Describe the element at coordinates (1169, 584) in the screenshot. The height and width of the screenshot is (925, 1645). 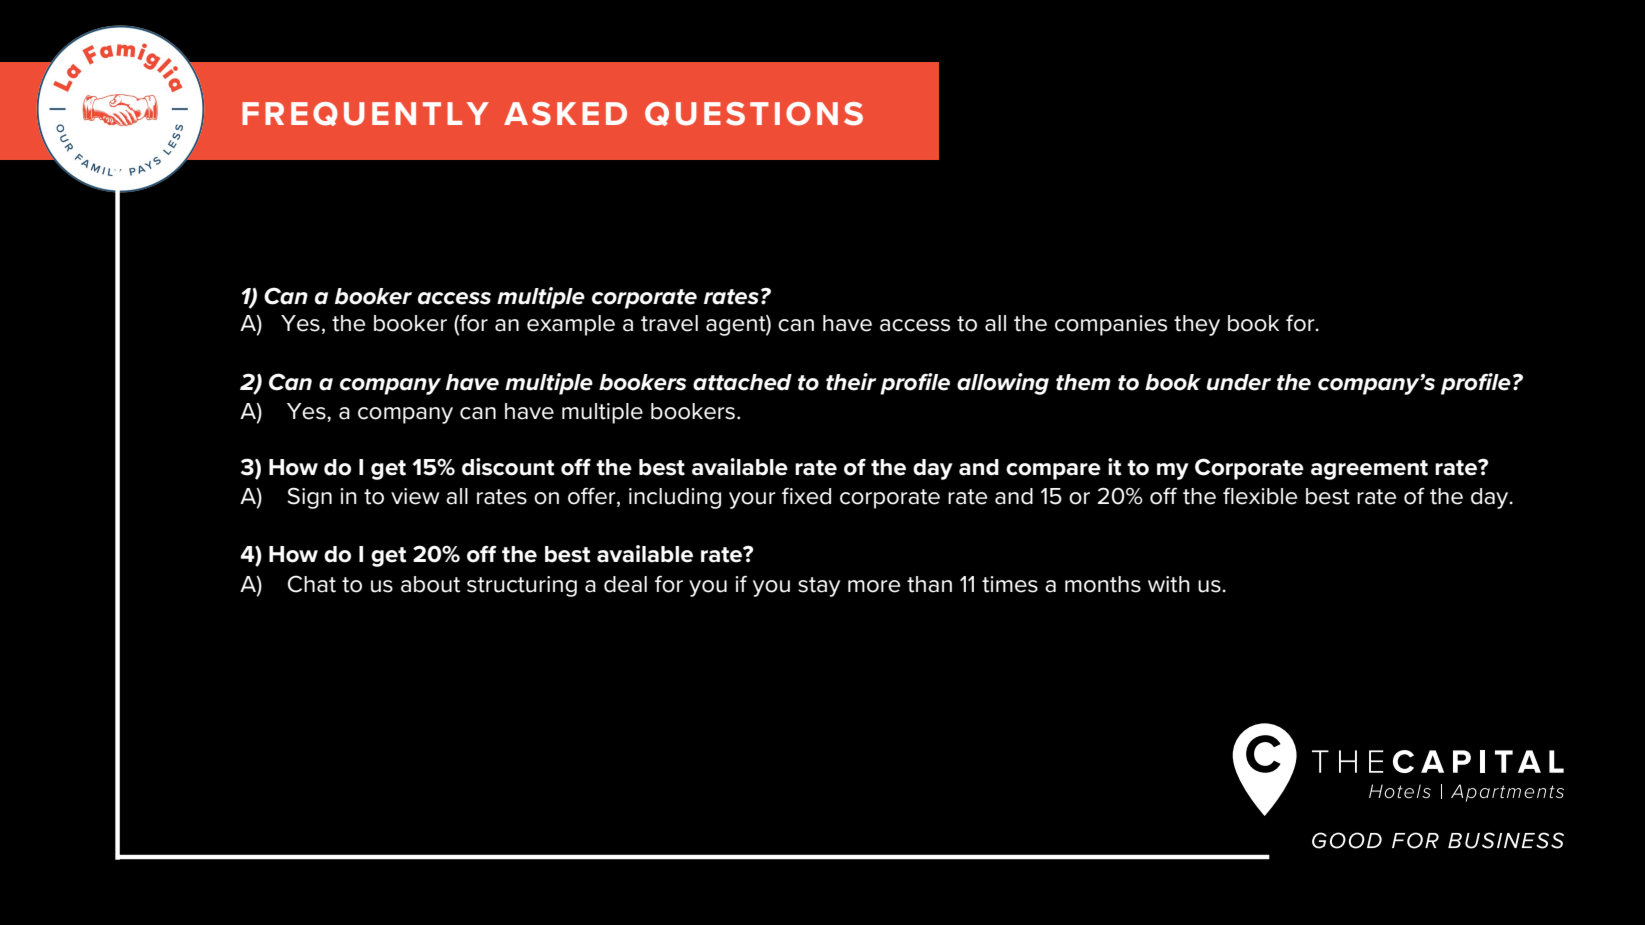
I see `with` at that location.
